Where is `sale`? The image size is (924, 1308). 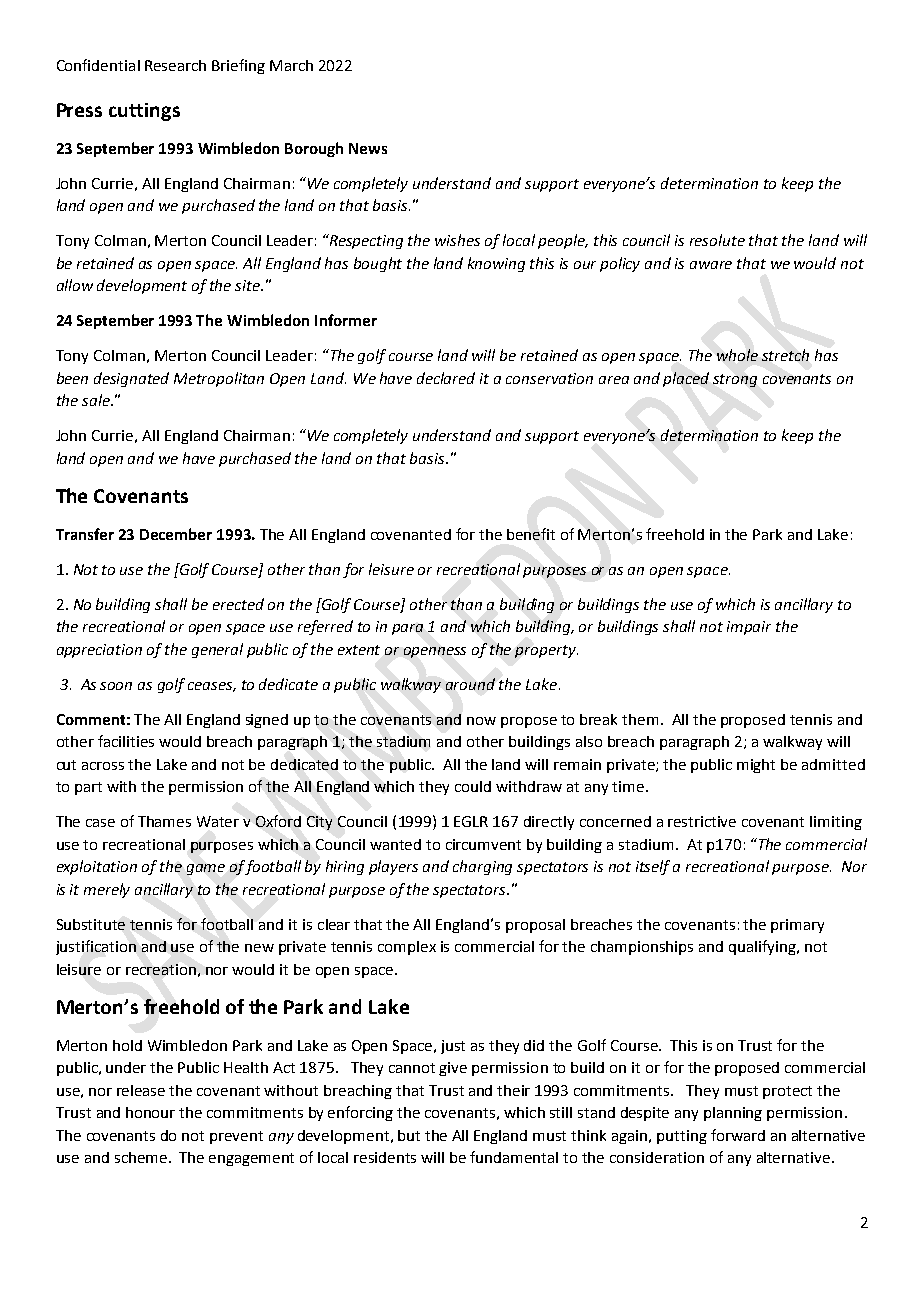 sale is located at coordinates (97, 400).
